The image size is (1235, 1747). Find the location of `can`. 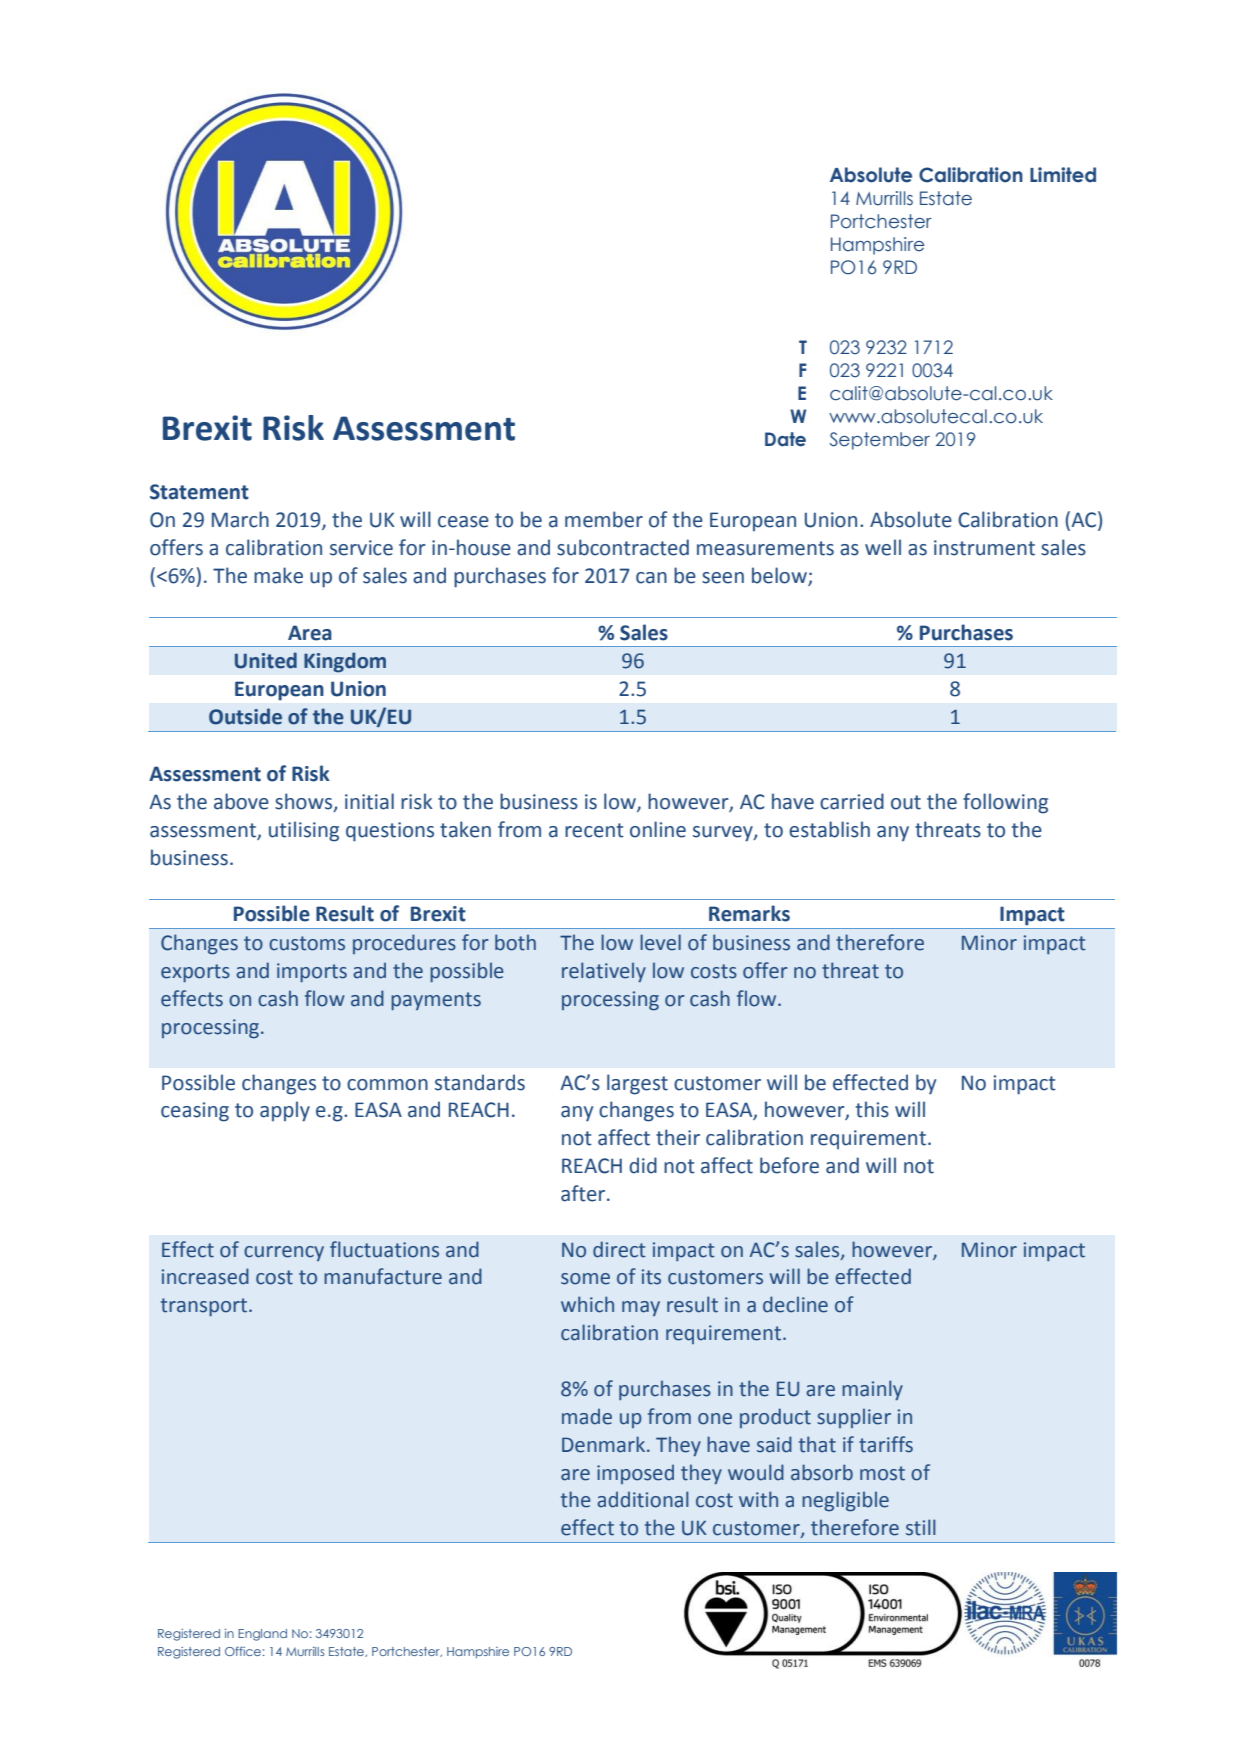

can is located at coordinates (651, 578).
